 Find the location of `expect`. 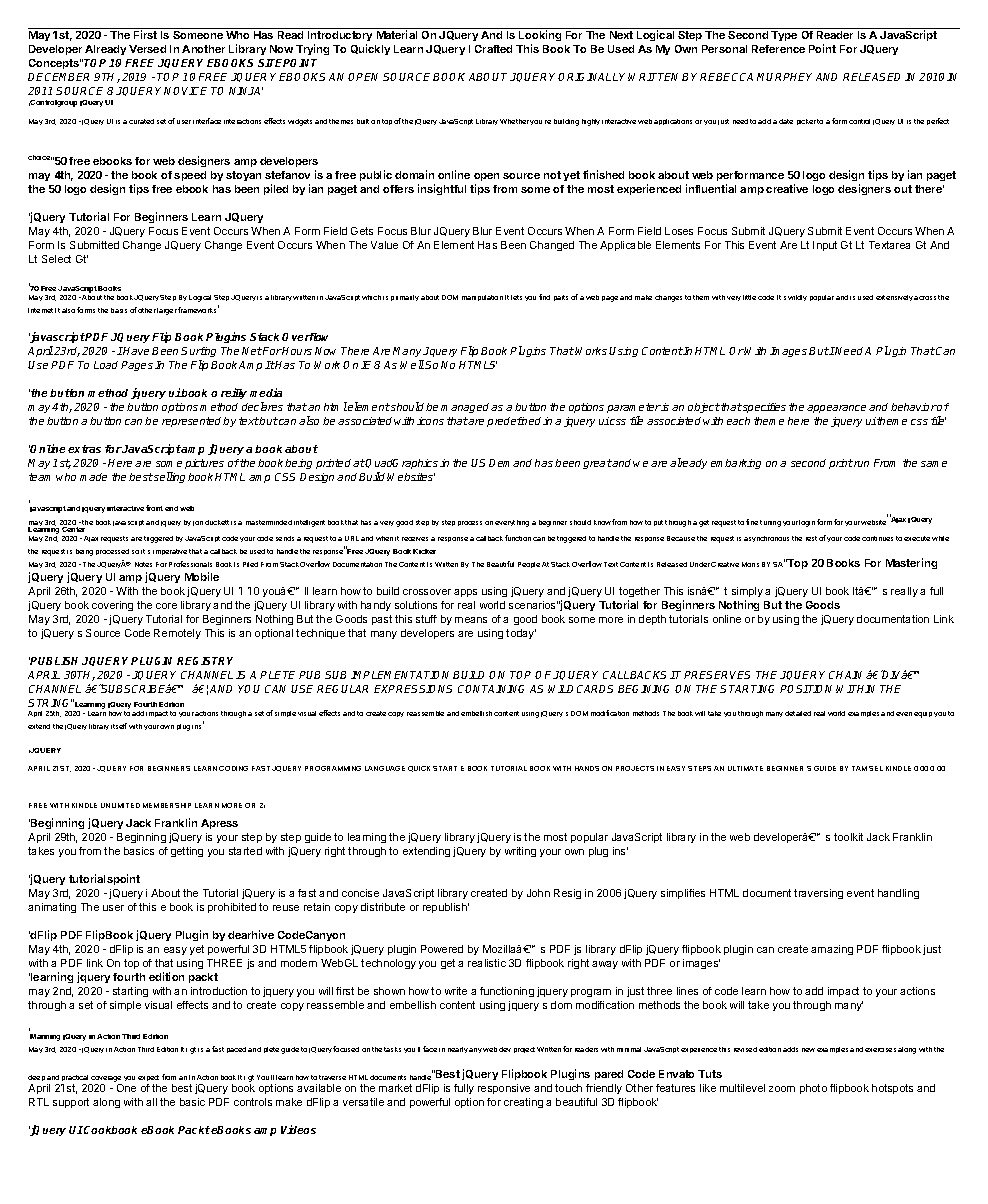

expect is located at coordinates (148, 1080).
